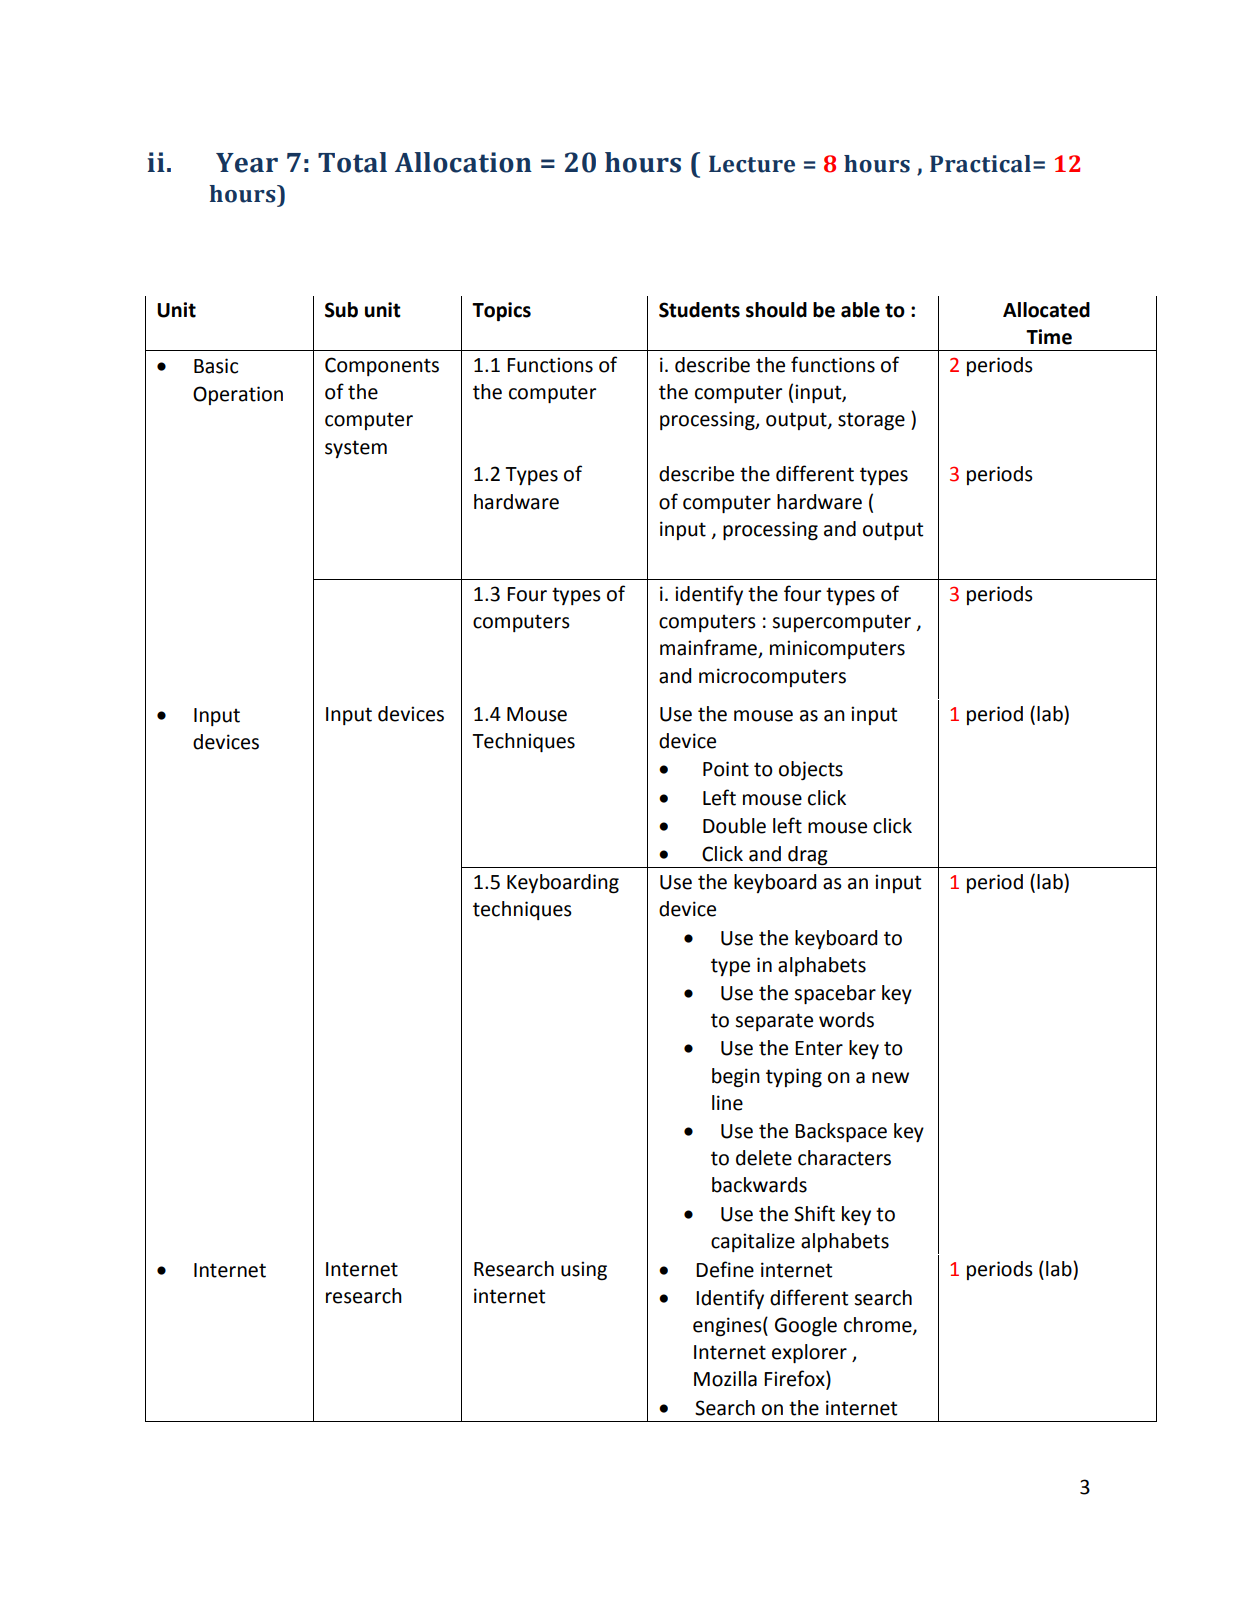 This screenshot has height=1600, width=1236. What do you see at coordinates (584, 1271) in the screenshot?
I see `using` at bounding box center [584, 1271].
